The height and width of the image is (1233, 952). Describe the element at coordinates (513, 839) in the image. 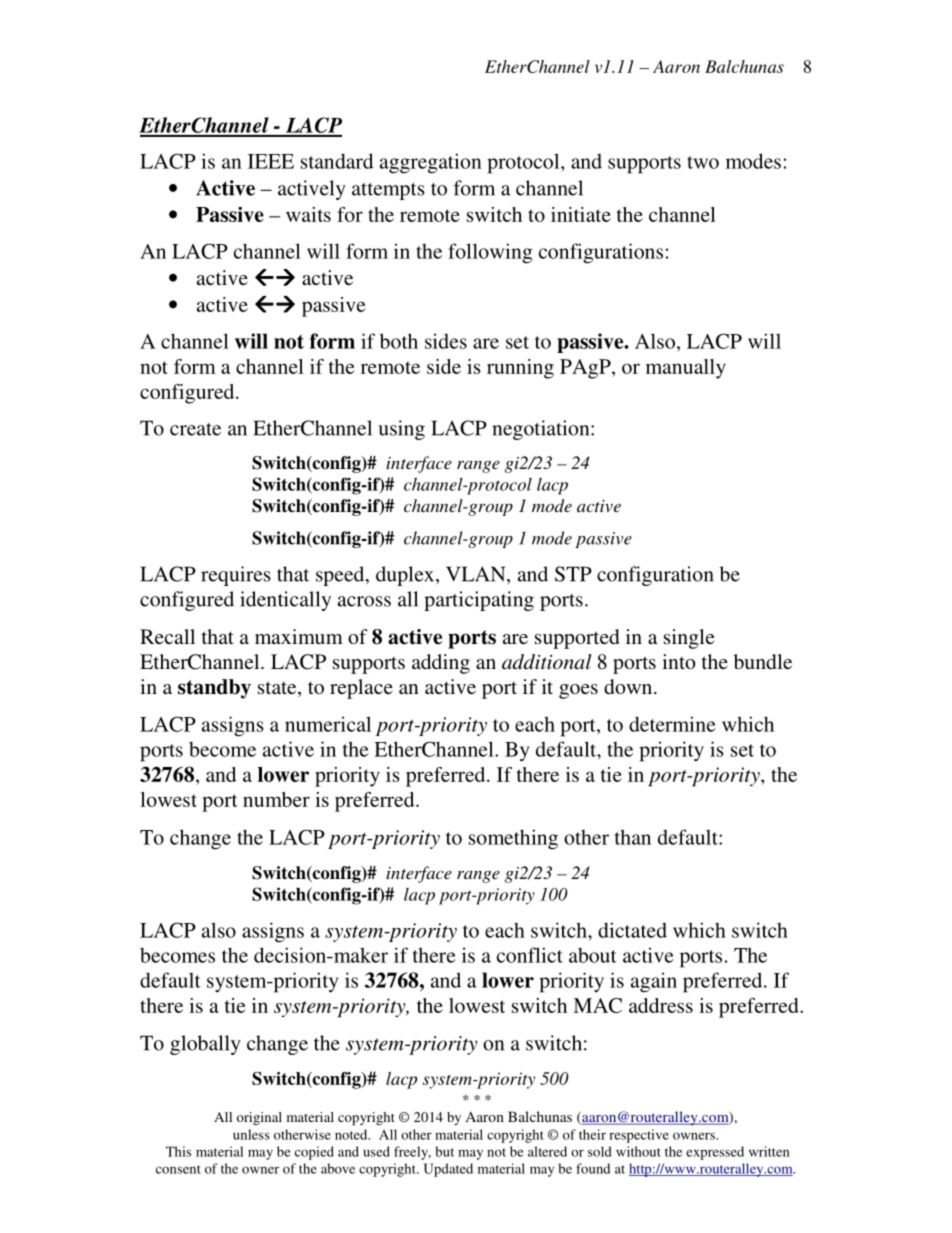

I see `something` at that location.
